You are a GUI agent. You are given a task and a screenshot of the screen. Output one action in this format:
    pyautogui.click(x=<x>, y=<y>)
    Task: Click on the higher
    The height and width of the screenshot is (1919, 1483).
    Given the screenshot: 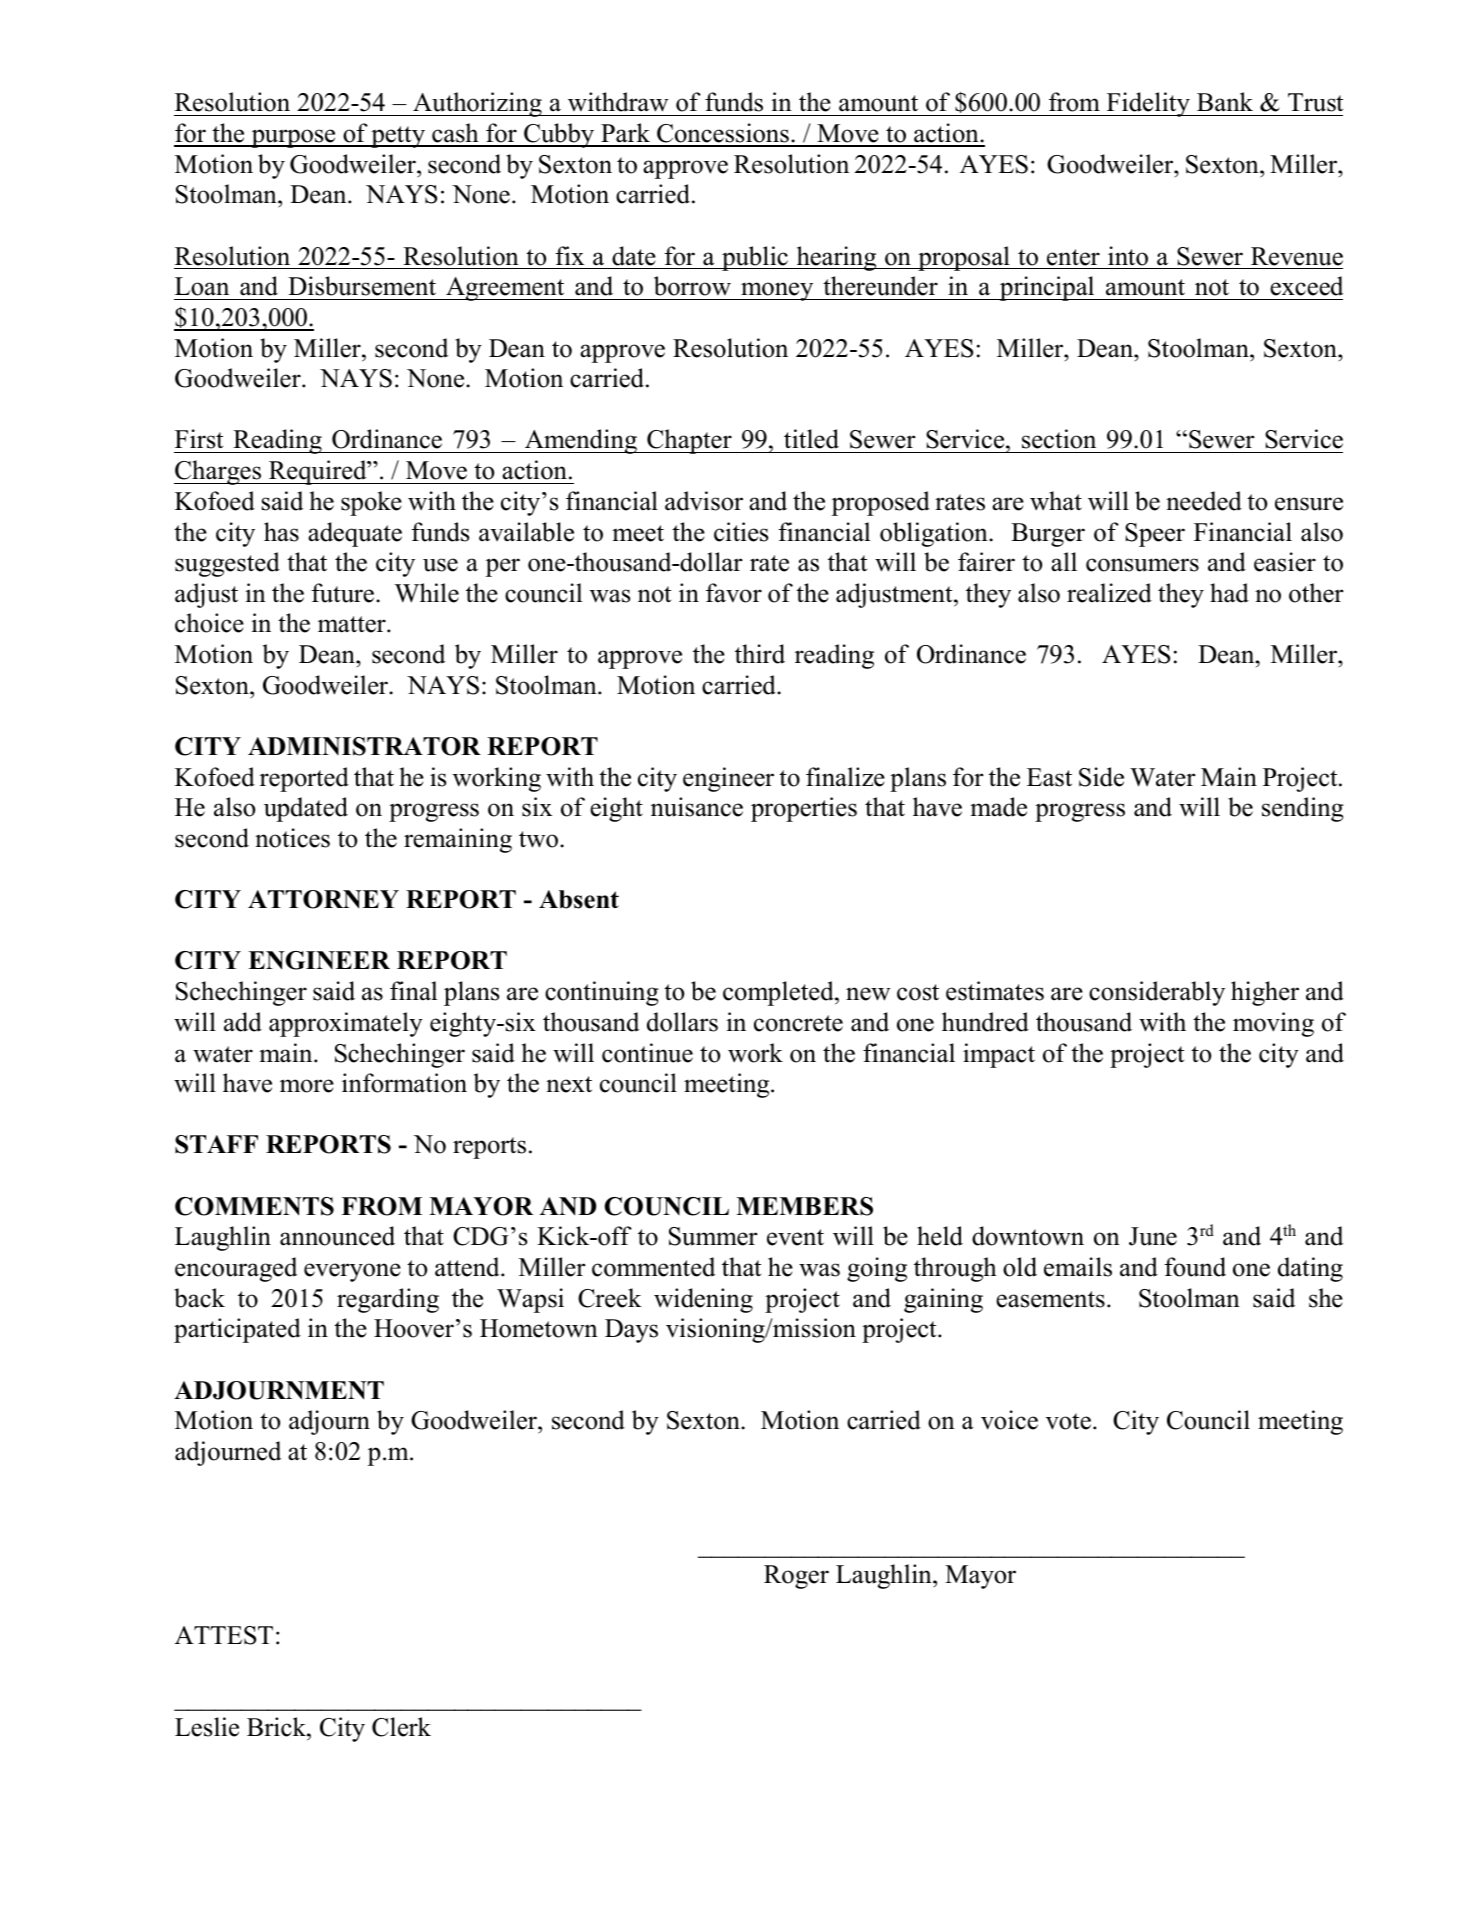 What is the action you would take?
    pyautogui.click(x=1265, y=993)
